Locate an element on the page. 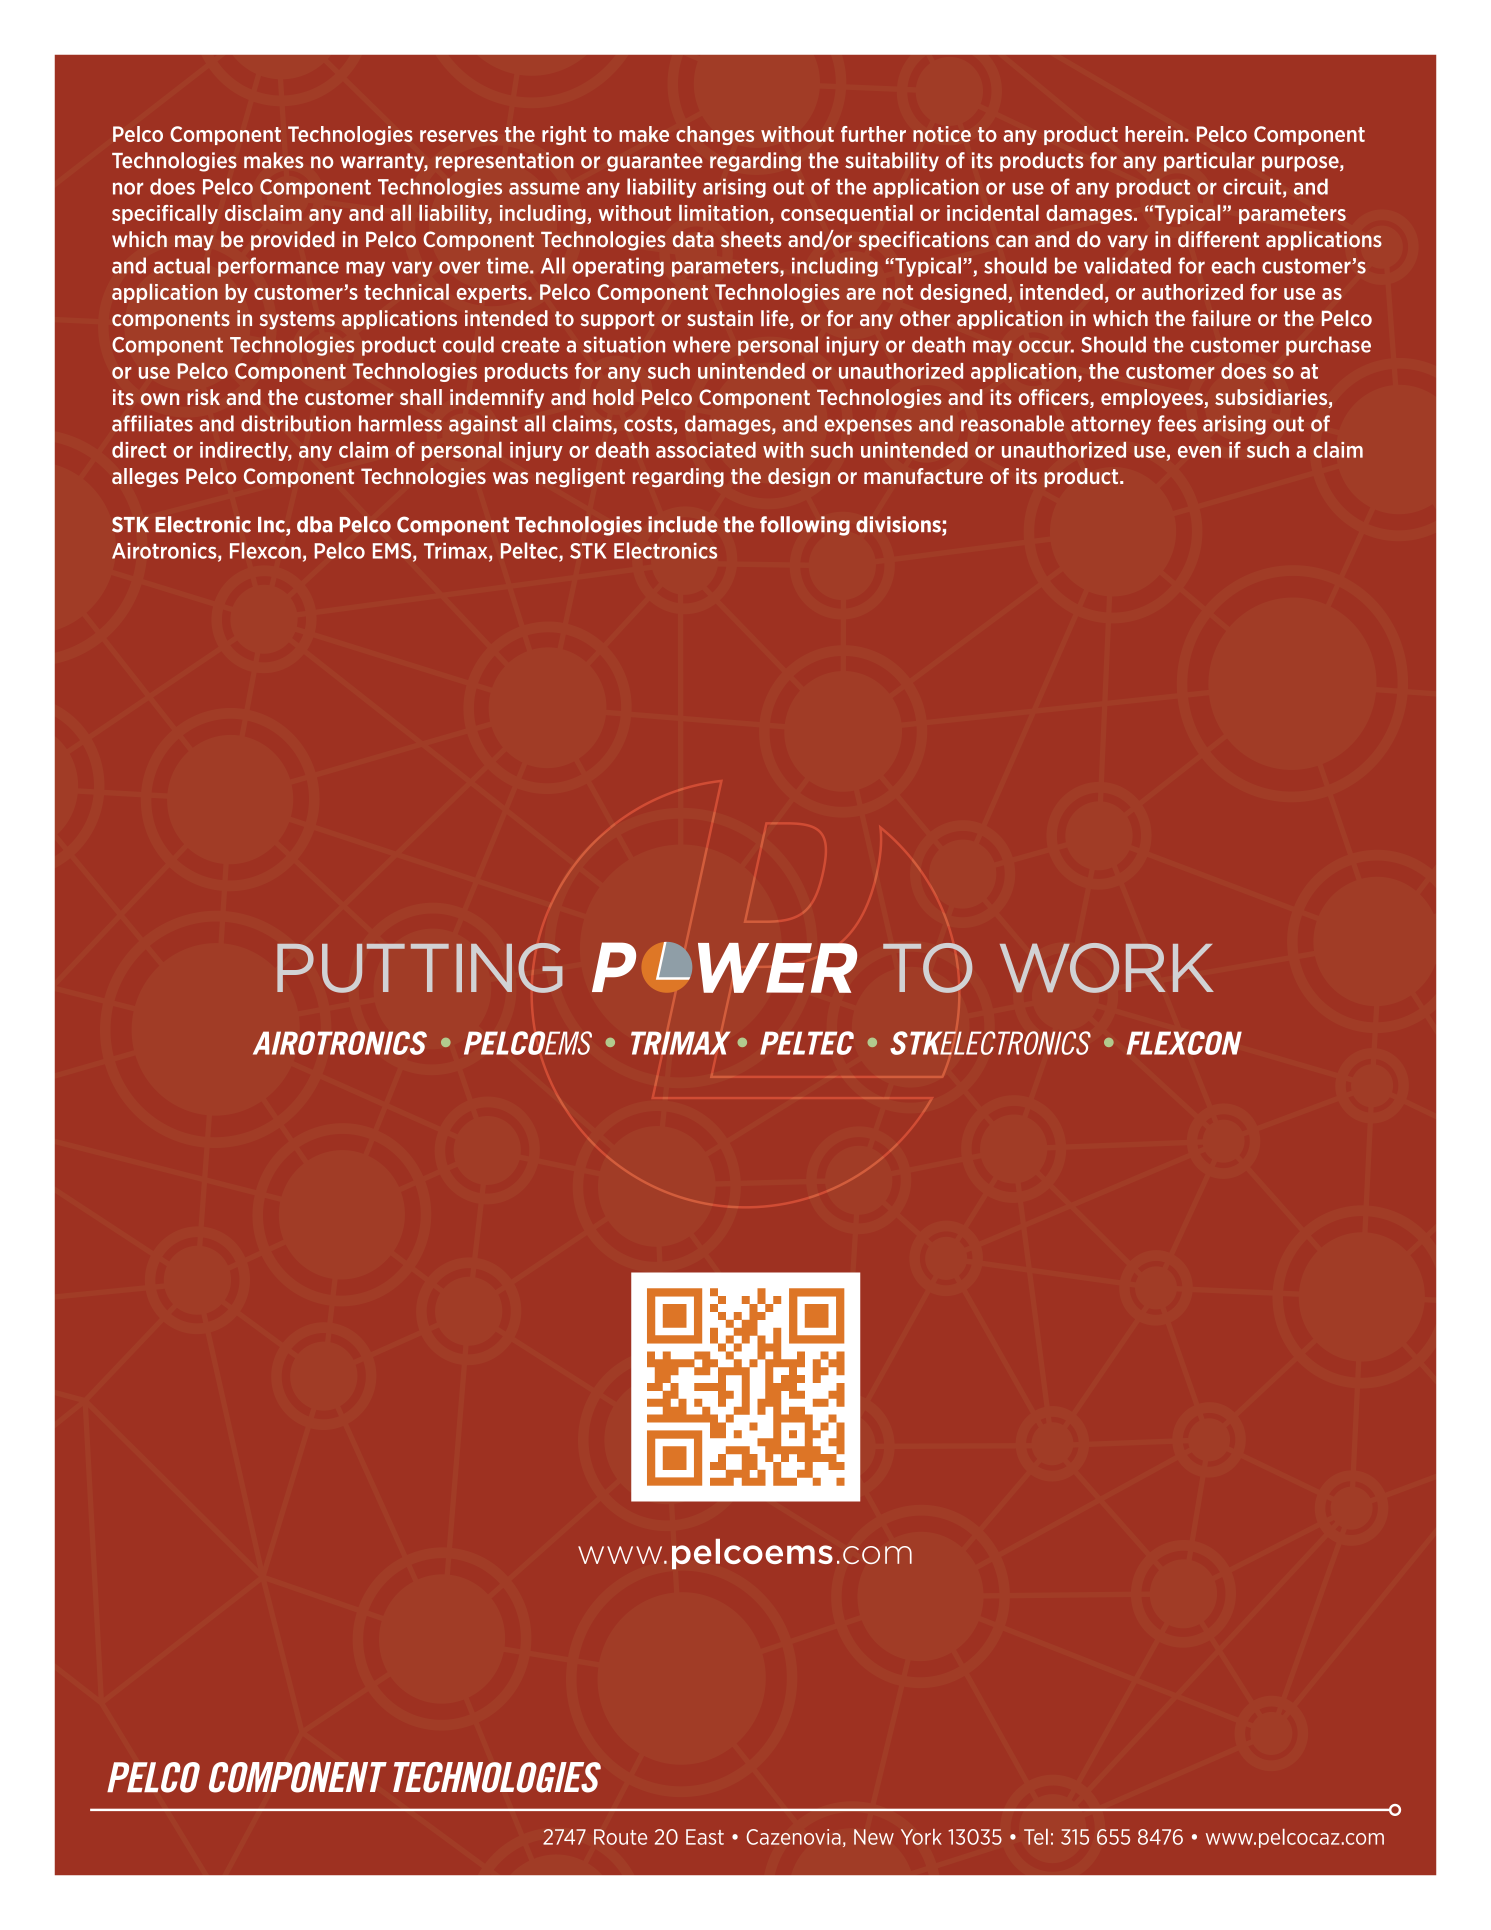  Route is located at coordinates (620, 1837).
